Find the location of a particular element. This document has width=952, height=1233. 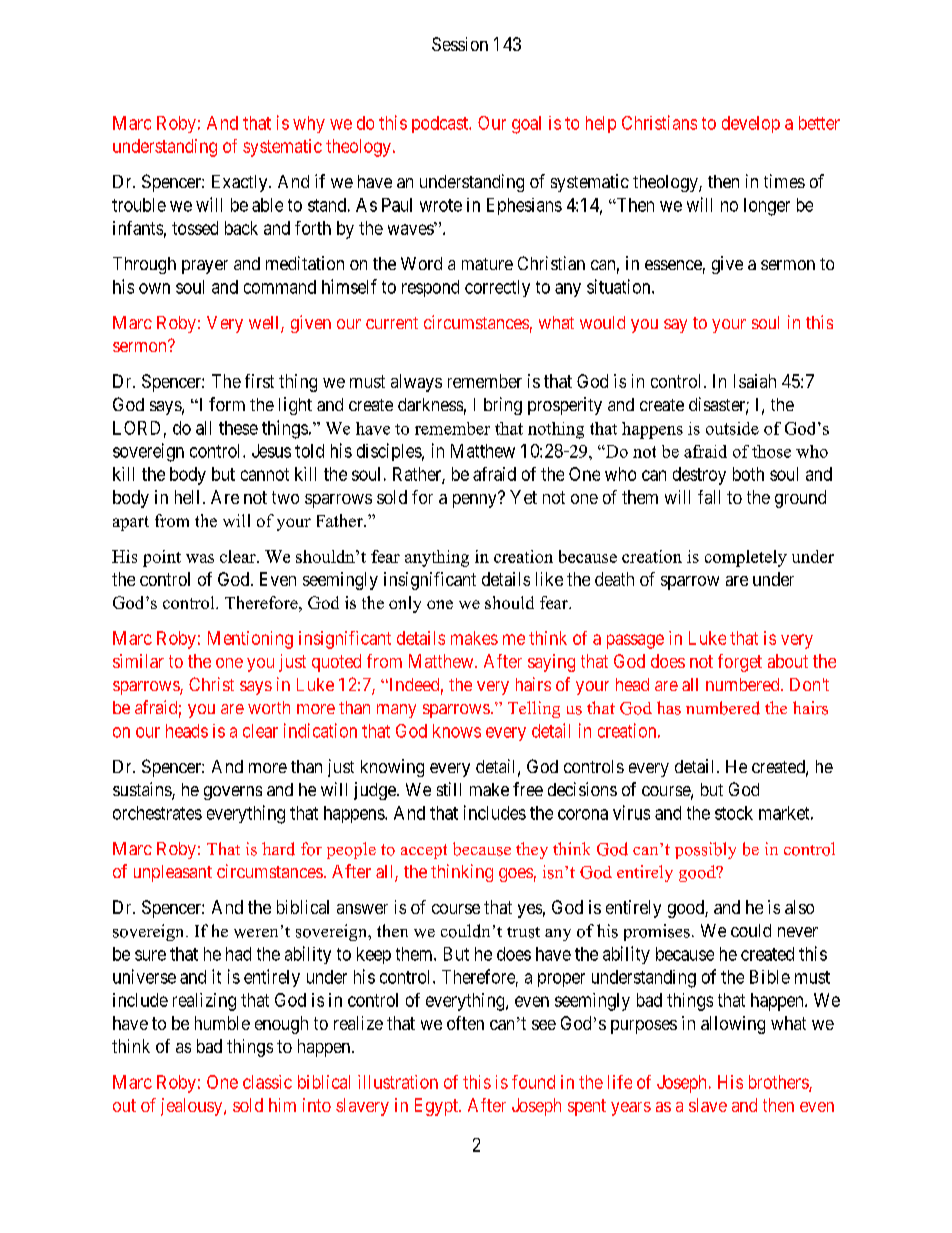

was is located at coordinates (200, 558).
